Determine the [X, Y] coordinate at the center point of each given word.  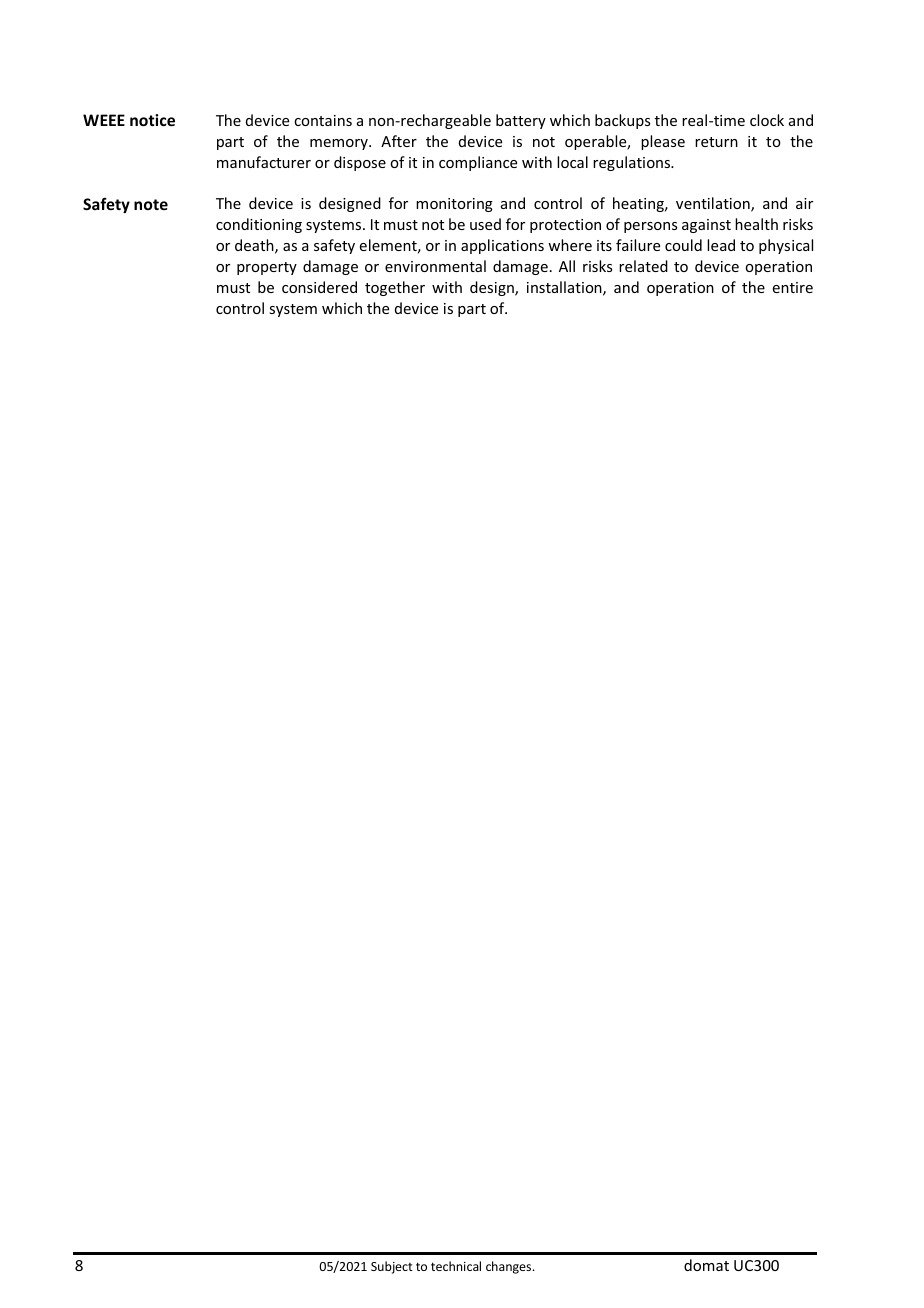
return [716, 142]
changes [510, 1267]
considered [319, 287]
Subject [392, 1267]
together [395, 288]
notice [152, 120]
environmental [435, 266]
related [643, 266]
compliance [478, 163]
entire [793, 287]
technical [456, 1266]
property [267, 268]
